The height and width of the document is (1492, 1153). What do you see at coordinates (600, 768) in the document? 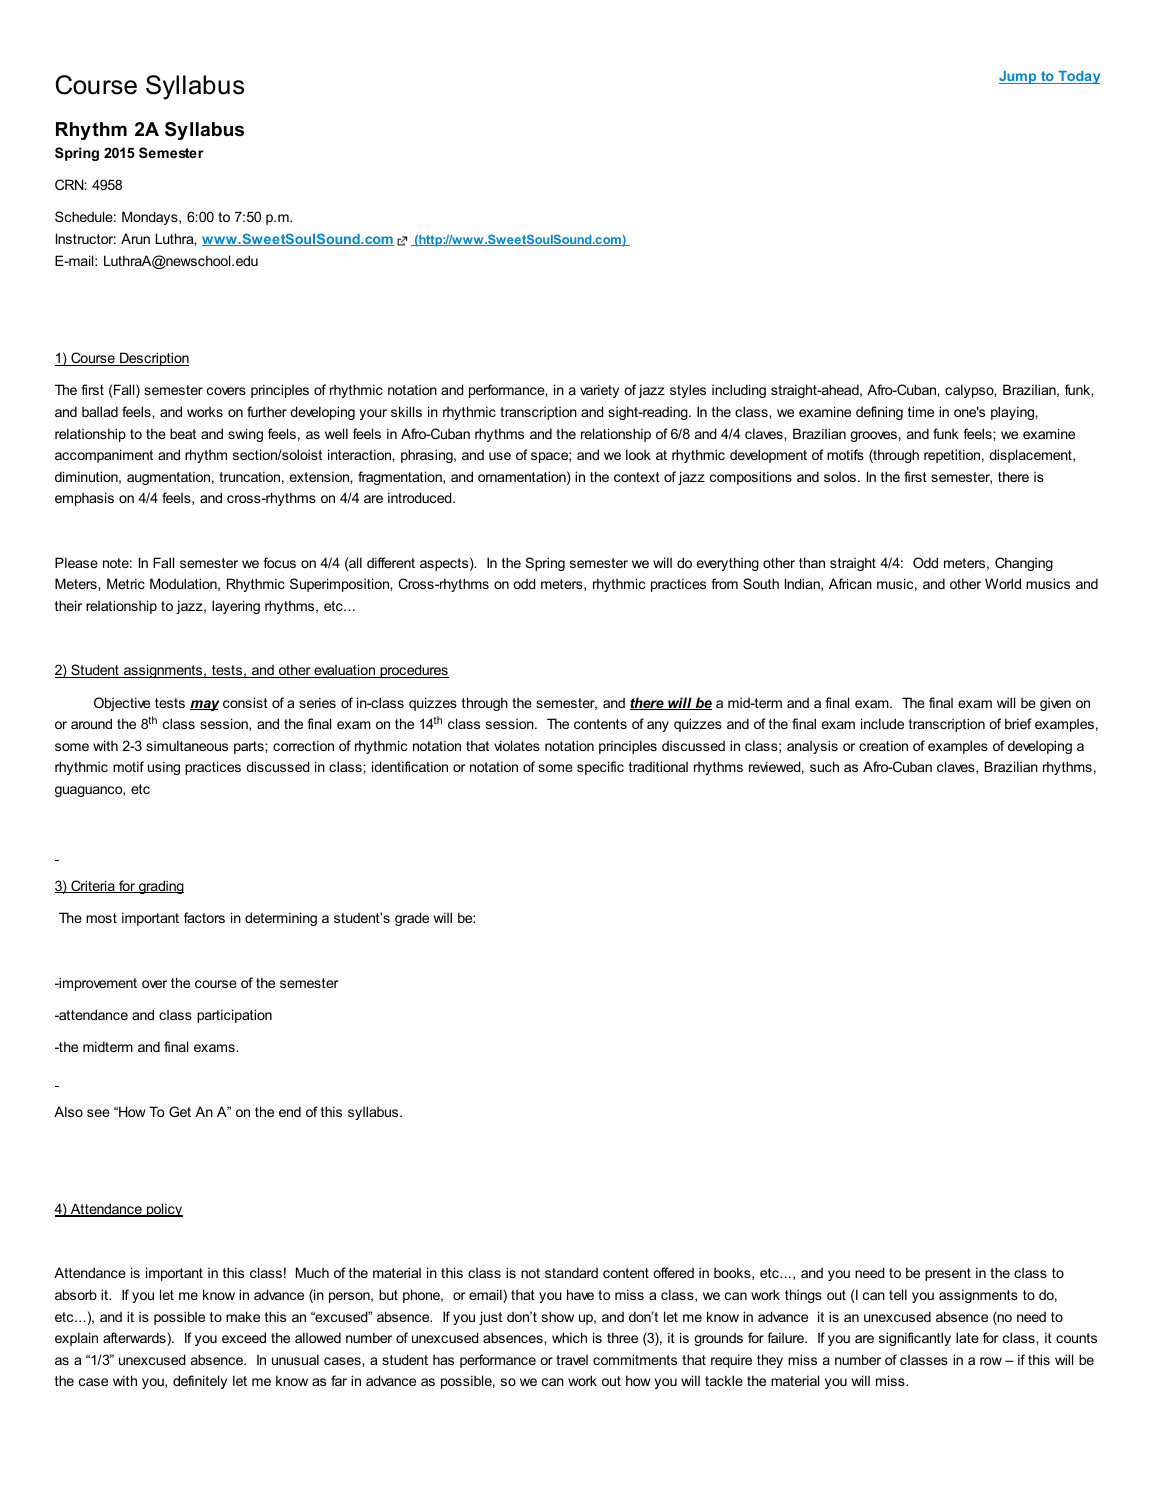
I see `specific` at bounding box center [600, 768].
